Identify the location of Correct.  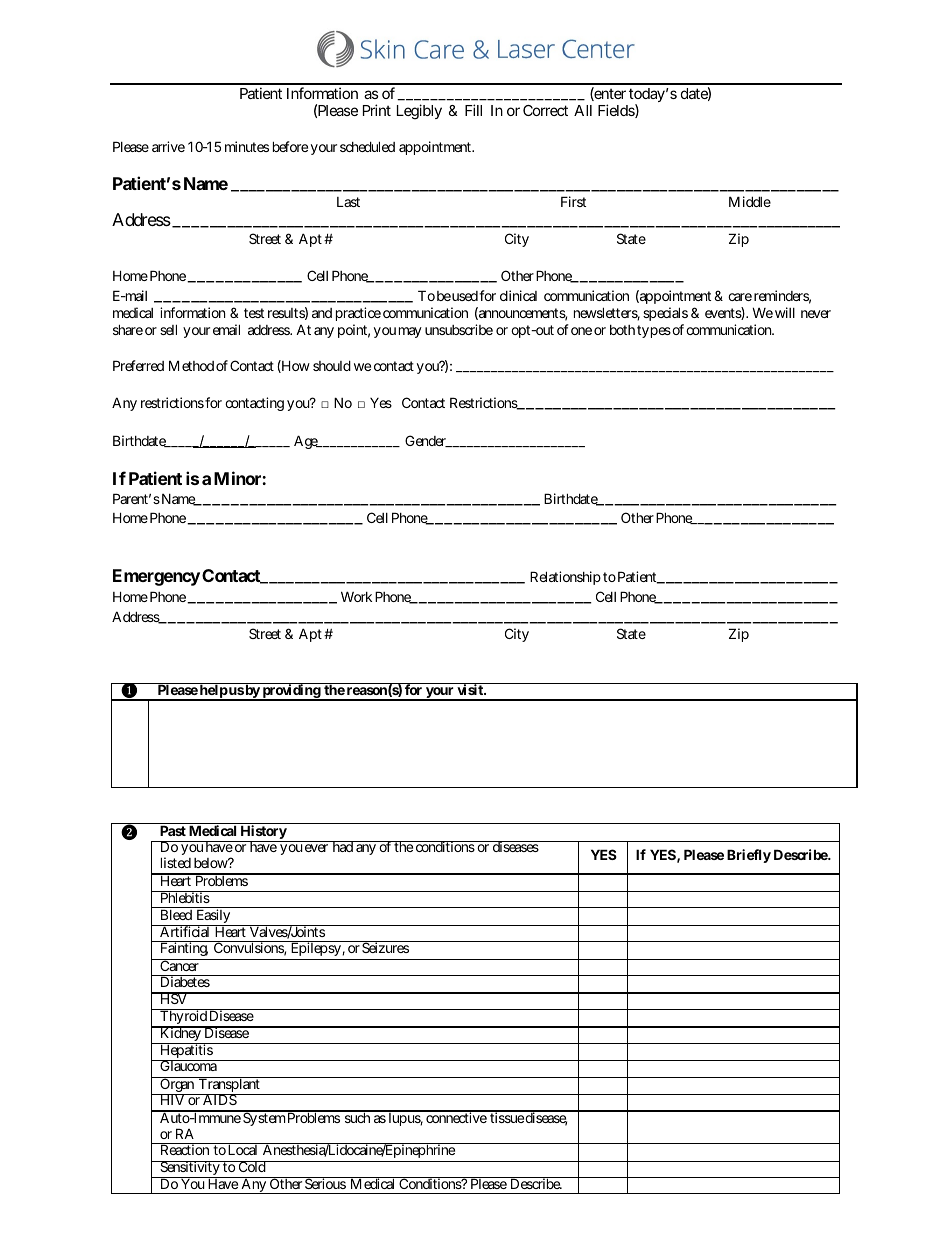
(545, 110).
